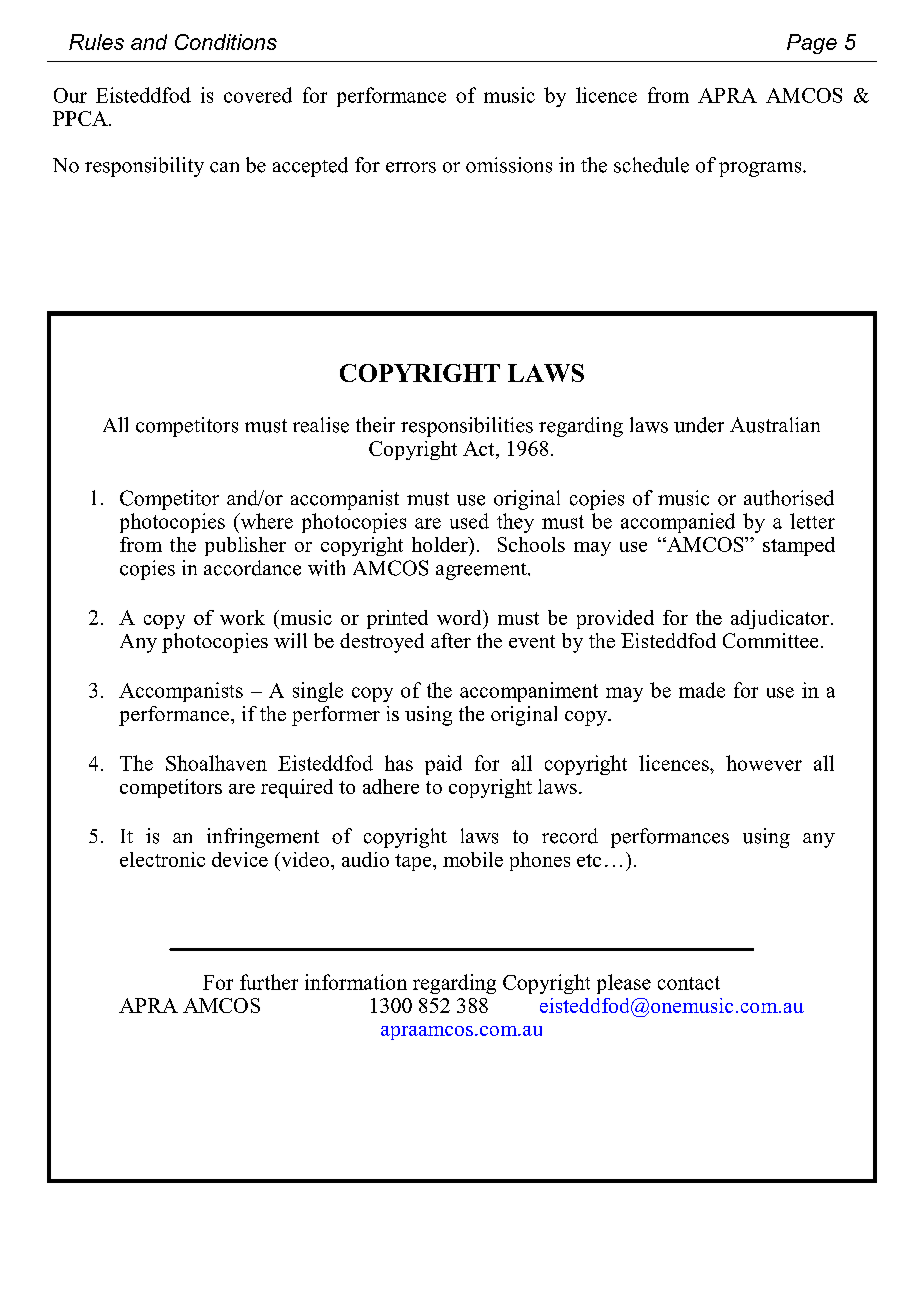 This screenshot has height=1308, width=924. Describe the element at coordinates (469, 521) in the screenshot. I see `used` at that location.
